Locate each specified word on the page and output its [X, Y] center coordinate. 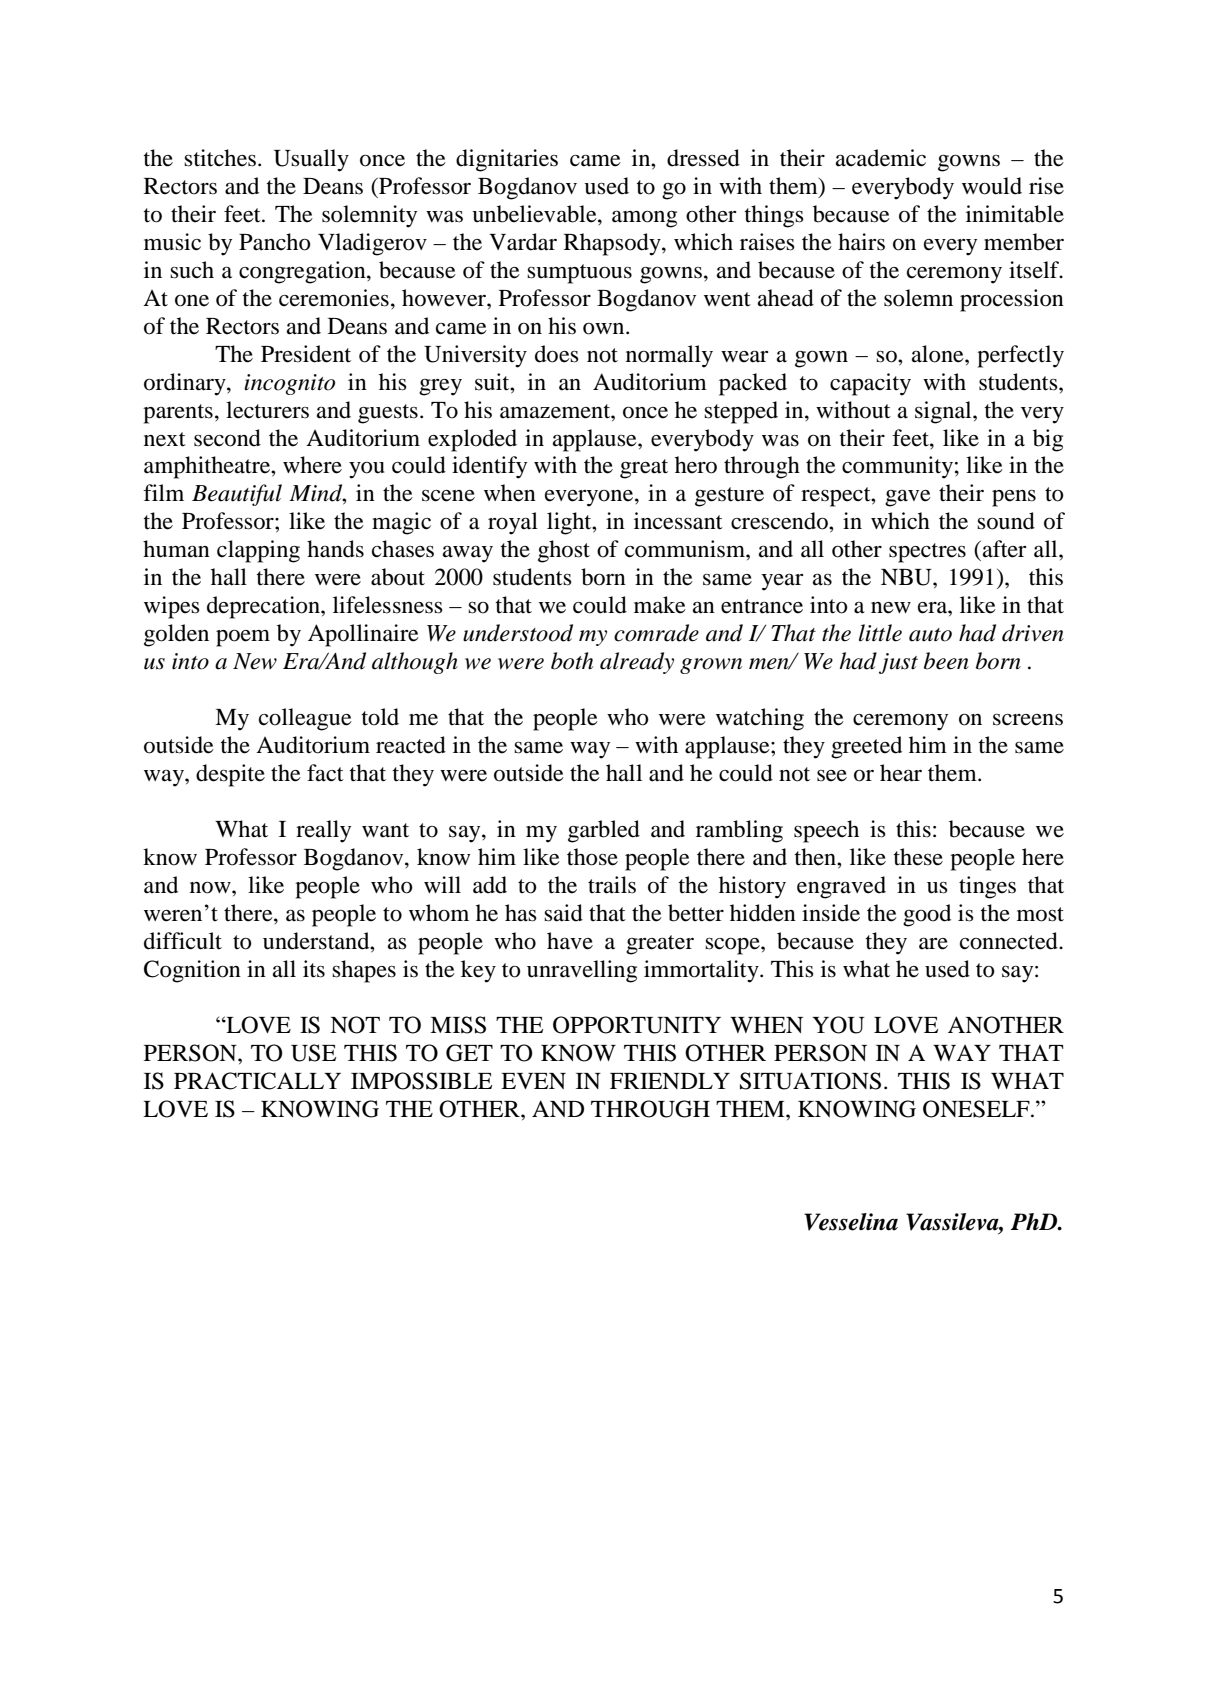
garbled [604, 831]
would [992, 186]
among [644, 219]
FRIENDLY [670, 1081]
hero [696, 465]
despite [230, 775]
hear [901, 773]
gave [908, 498]
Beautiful [237, 495]
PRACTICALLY [257, 1081]
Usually [311, 160]
